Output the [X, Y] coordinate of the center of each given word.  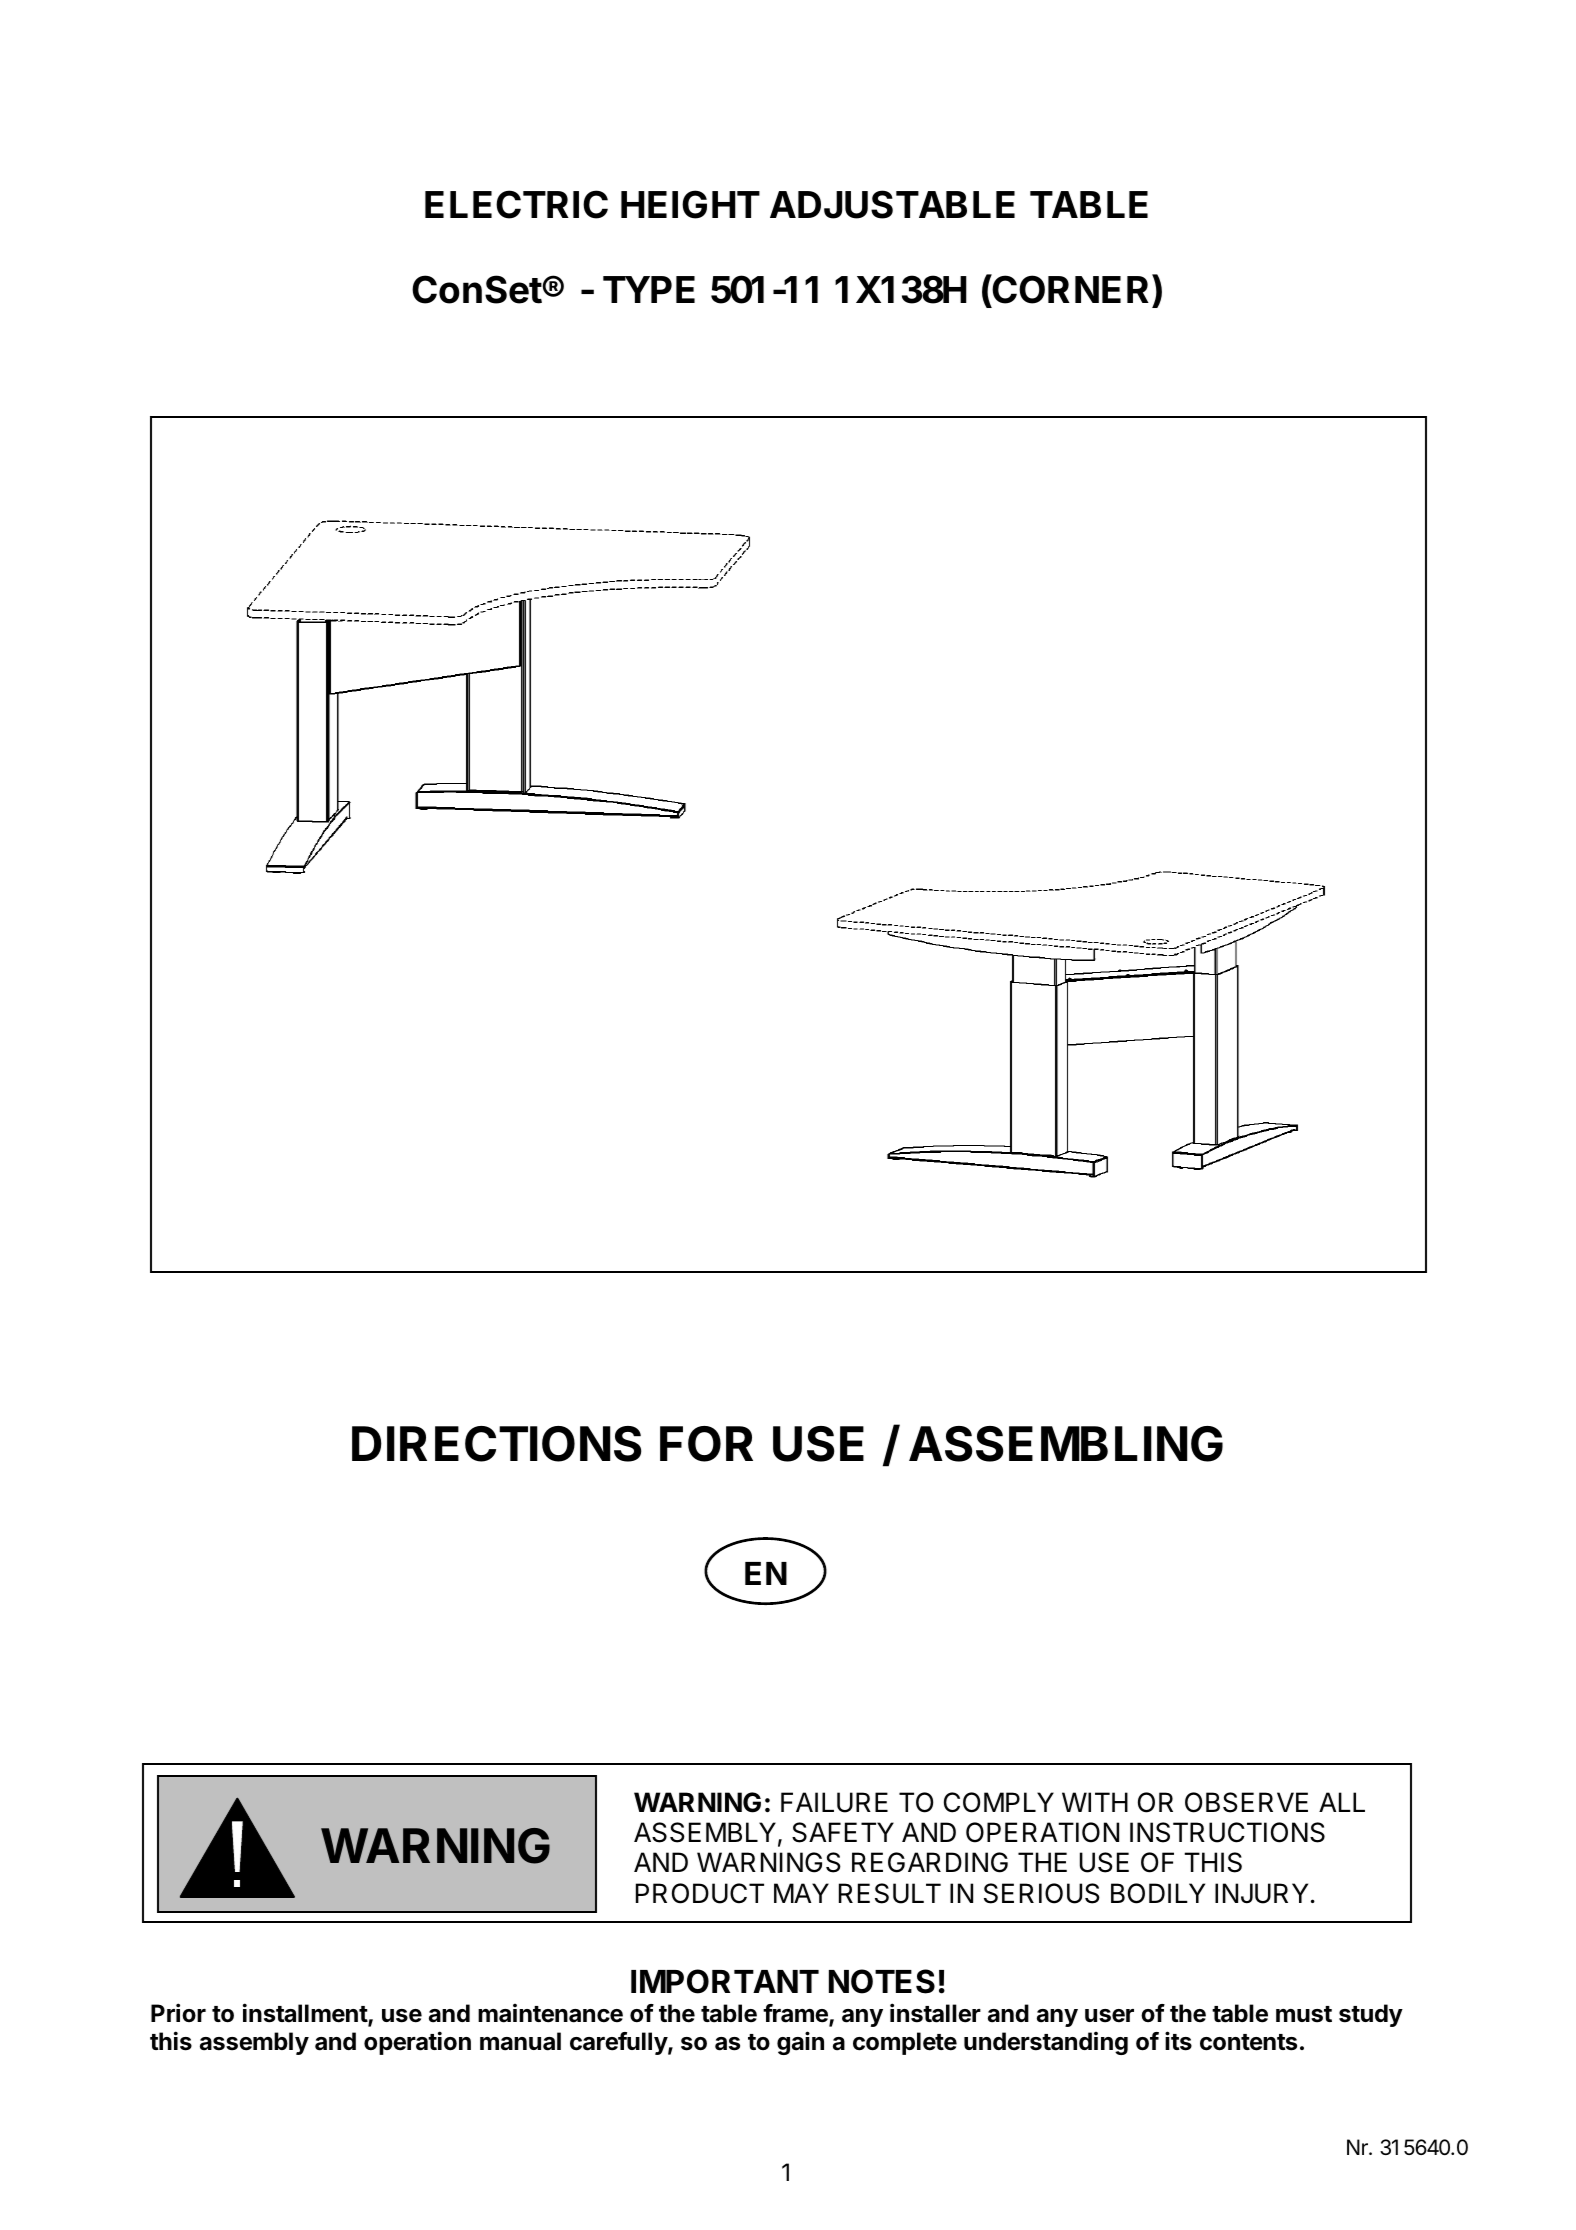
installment [306, 2014]
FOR [706, 1444]
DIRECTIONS [497, 1444]
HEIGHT [690, 204]
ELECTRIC [516, 204]
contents [1248, 2042]
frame [796, 2015]
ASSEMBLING [1066, 1444]
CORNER [1072, 289]
